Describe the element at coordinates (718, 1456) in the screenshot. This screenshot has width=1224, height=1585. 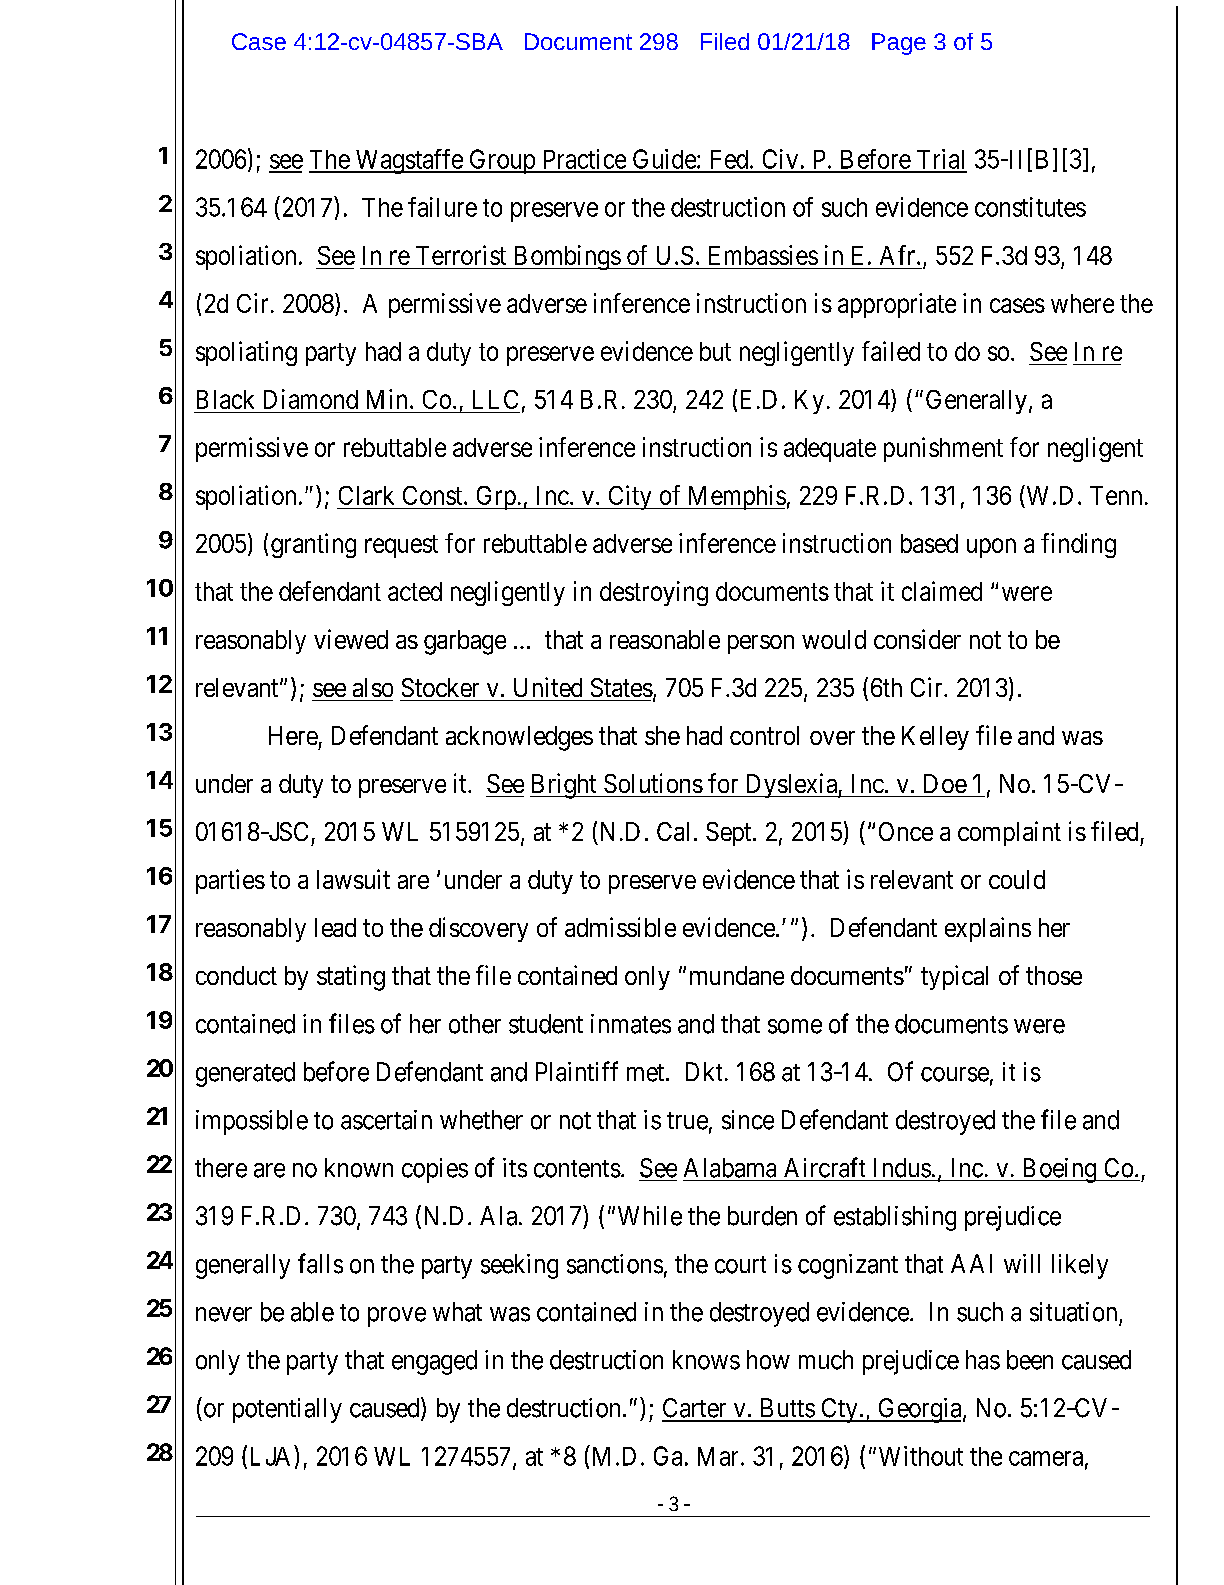
I see `Mar` at that location.
